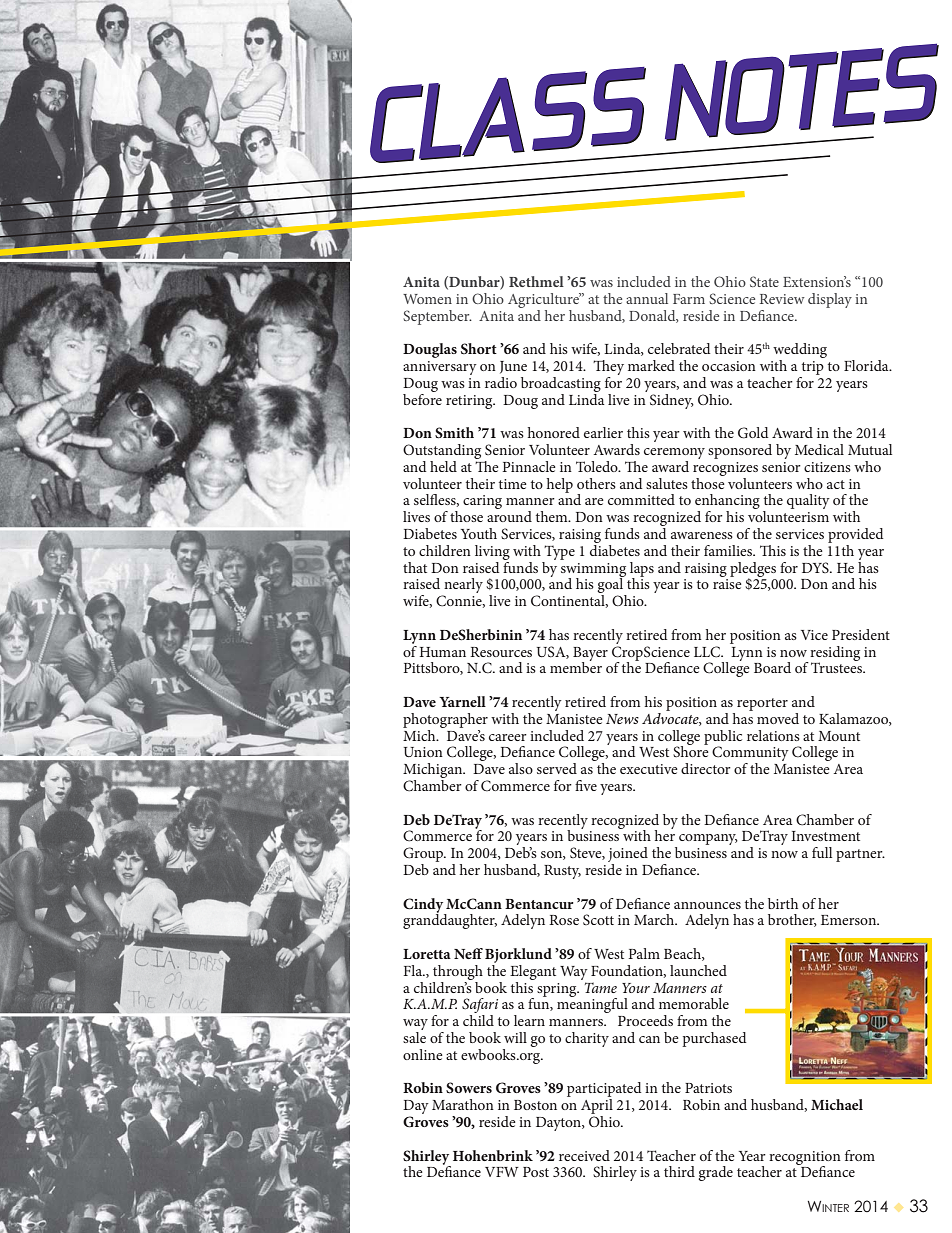 The width and height of the screenshot is (952, 1233). I want to click on joined, so click(628, 856).
